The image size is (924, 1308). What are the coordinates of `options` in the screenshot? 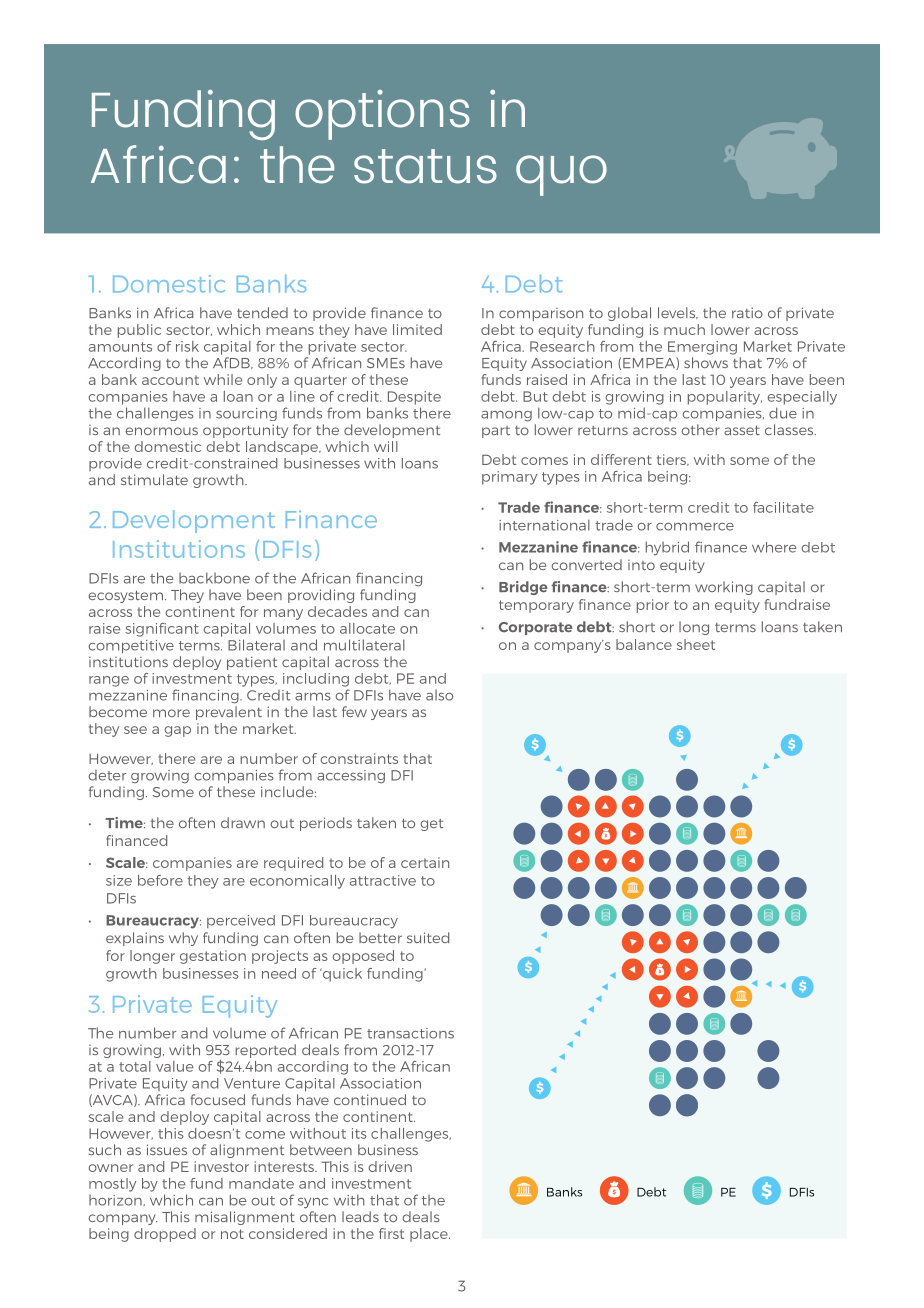 It's located at (382, 115).
